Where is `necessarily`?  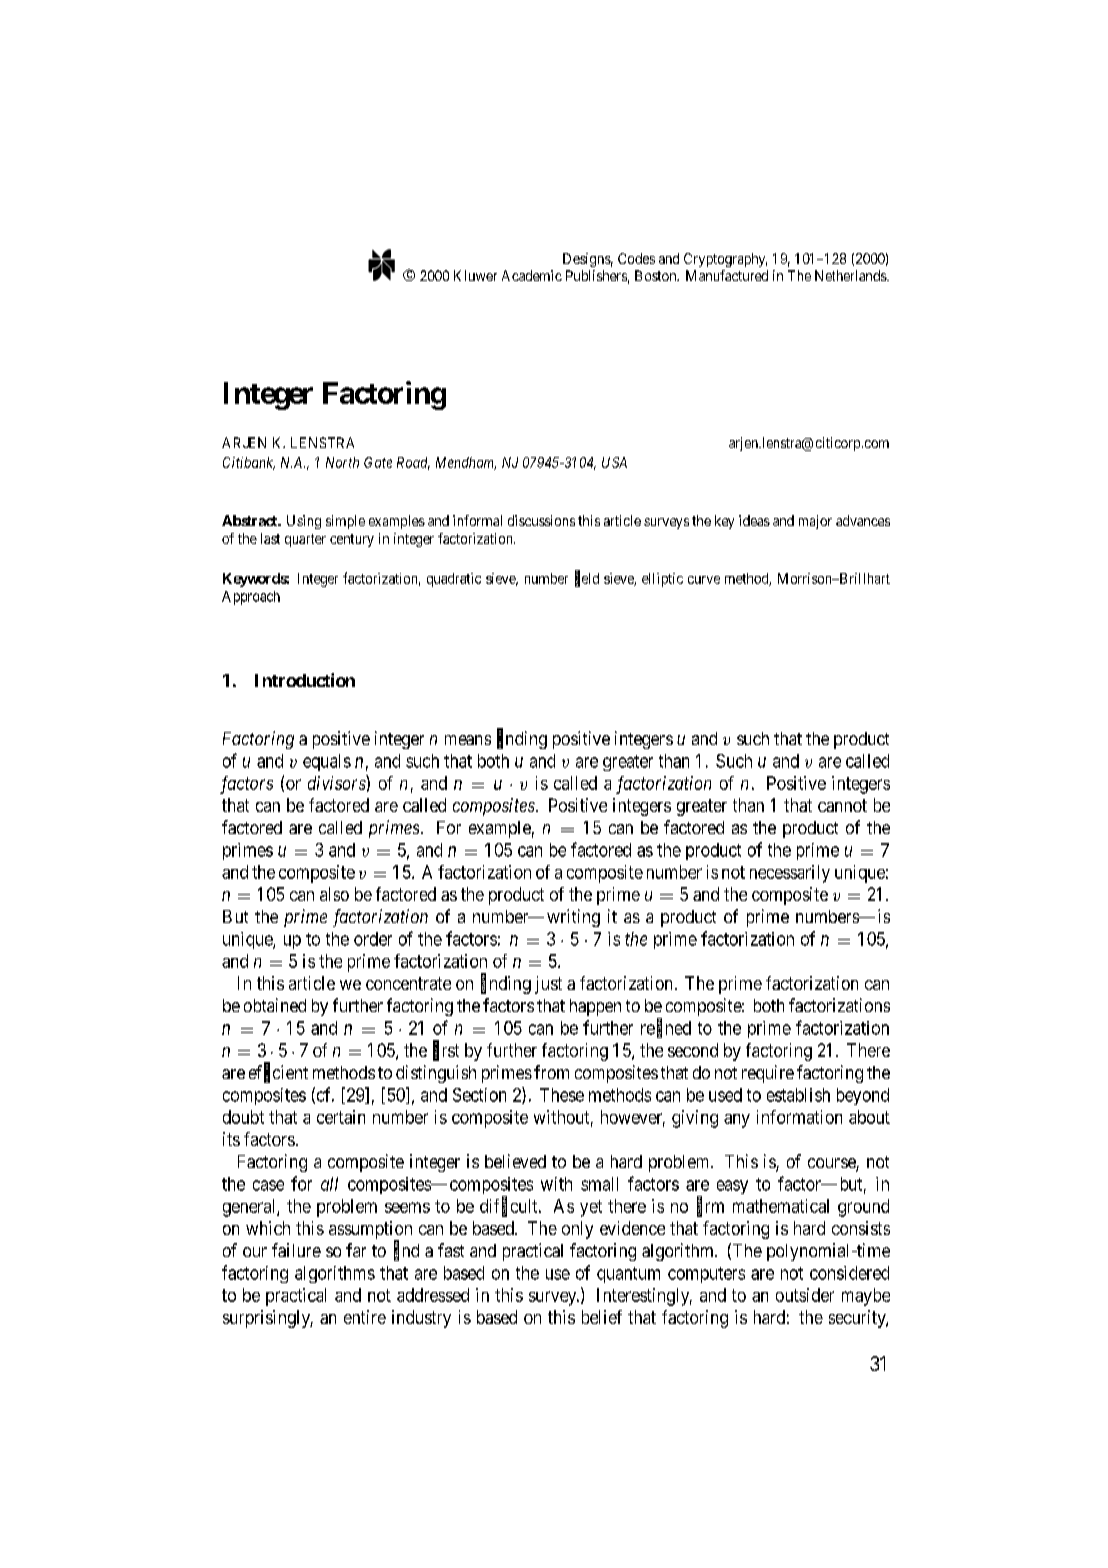 necessarily is located at coordinates (790, 874).
